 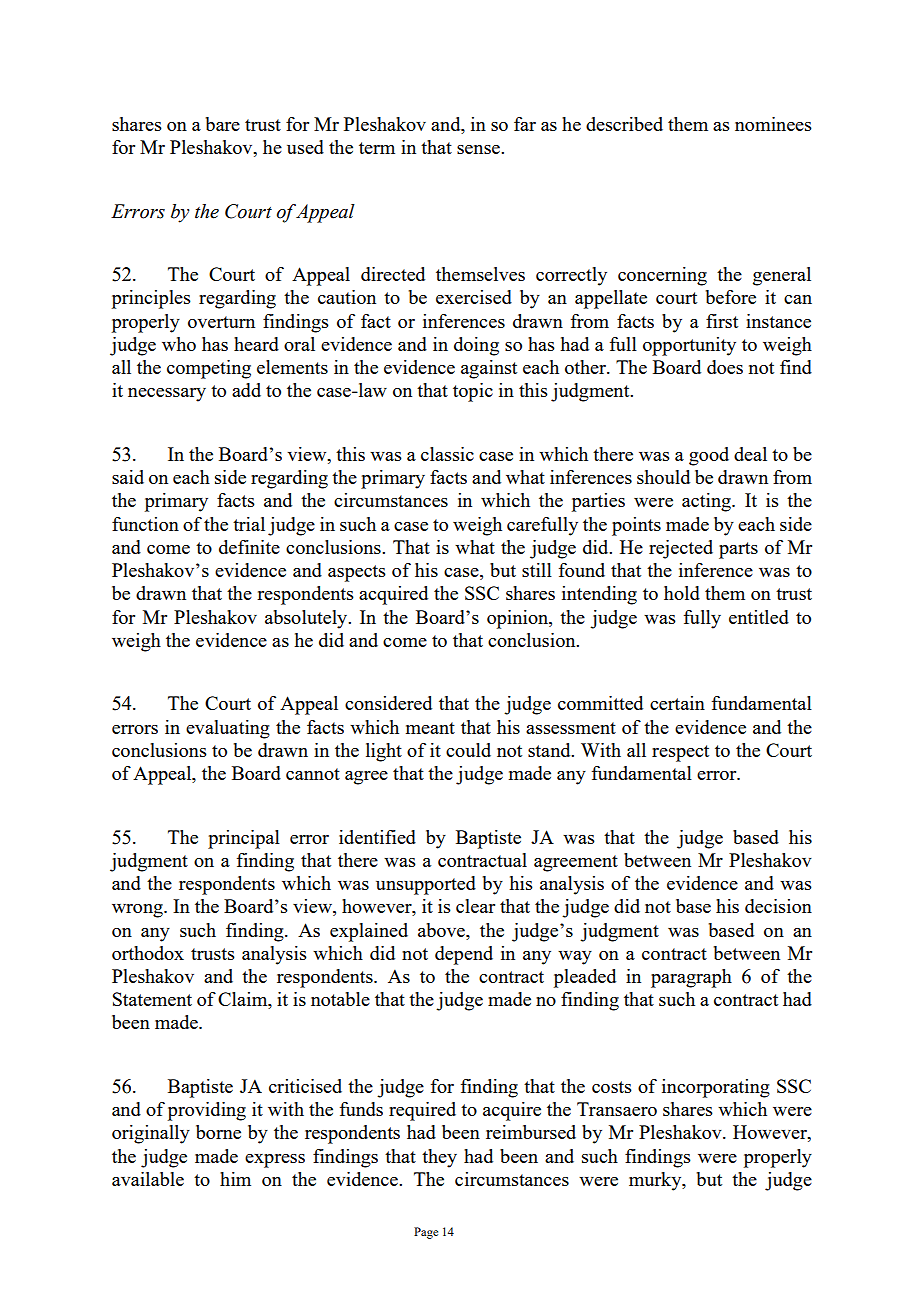 I want to click on sense, so click(x=479, y=149).
